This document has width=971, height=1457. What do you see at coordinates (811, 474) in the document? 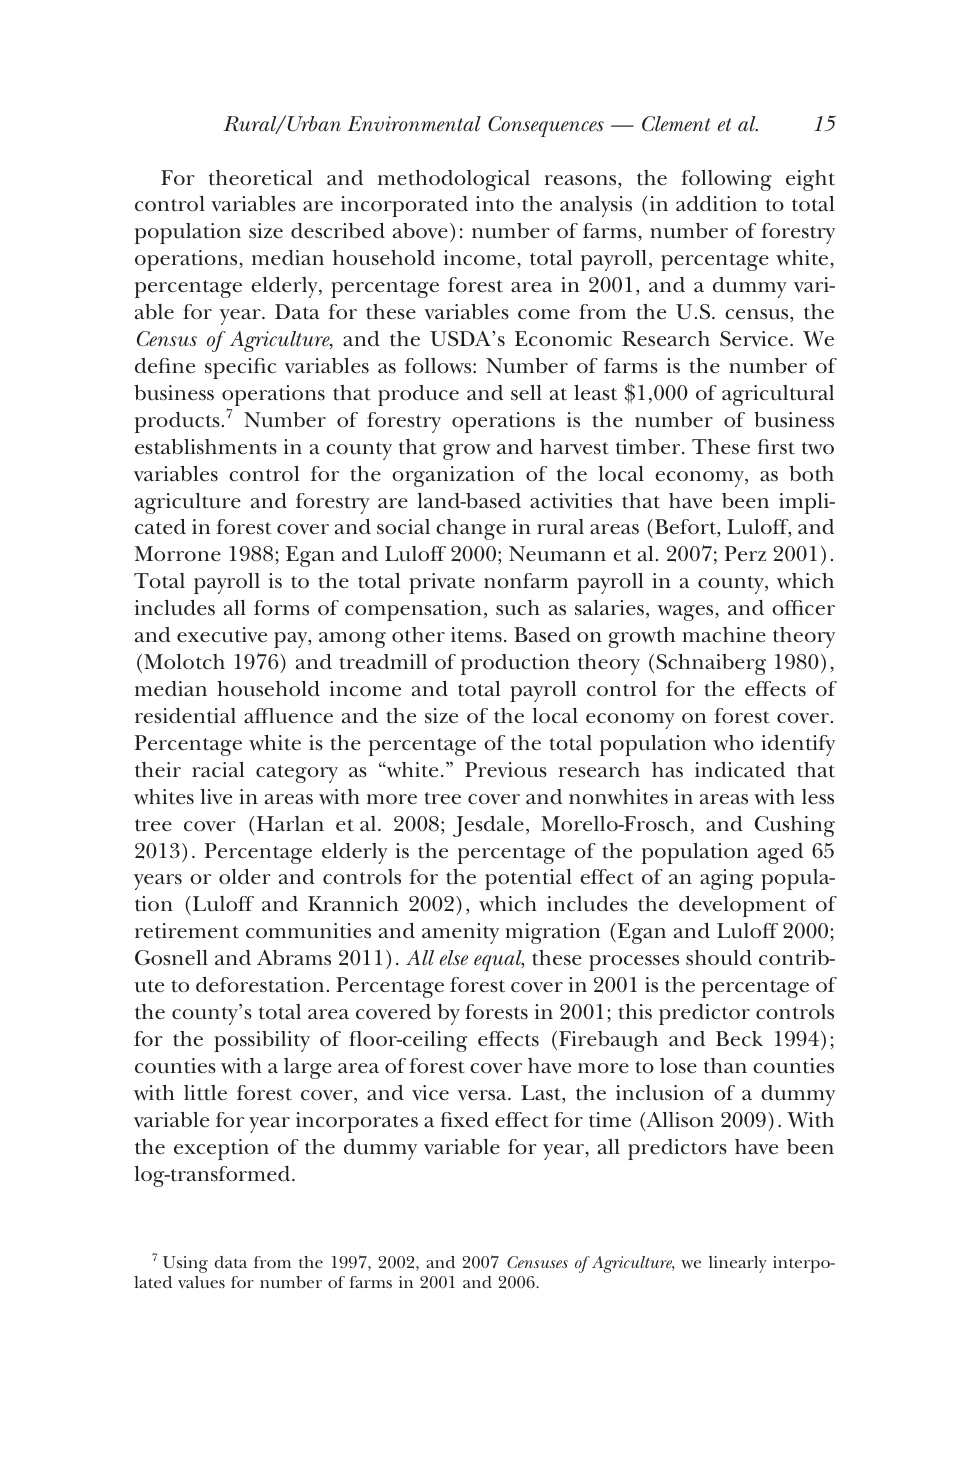
I see `both` at bounding box center [811, 474].
